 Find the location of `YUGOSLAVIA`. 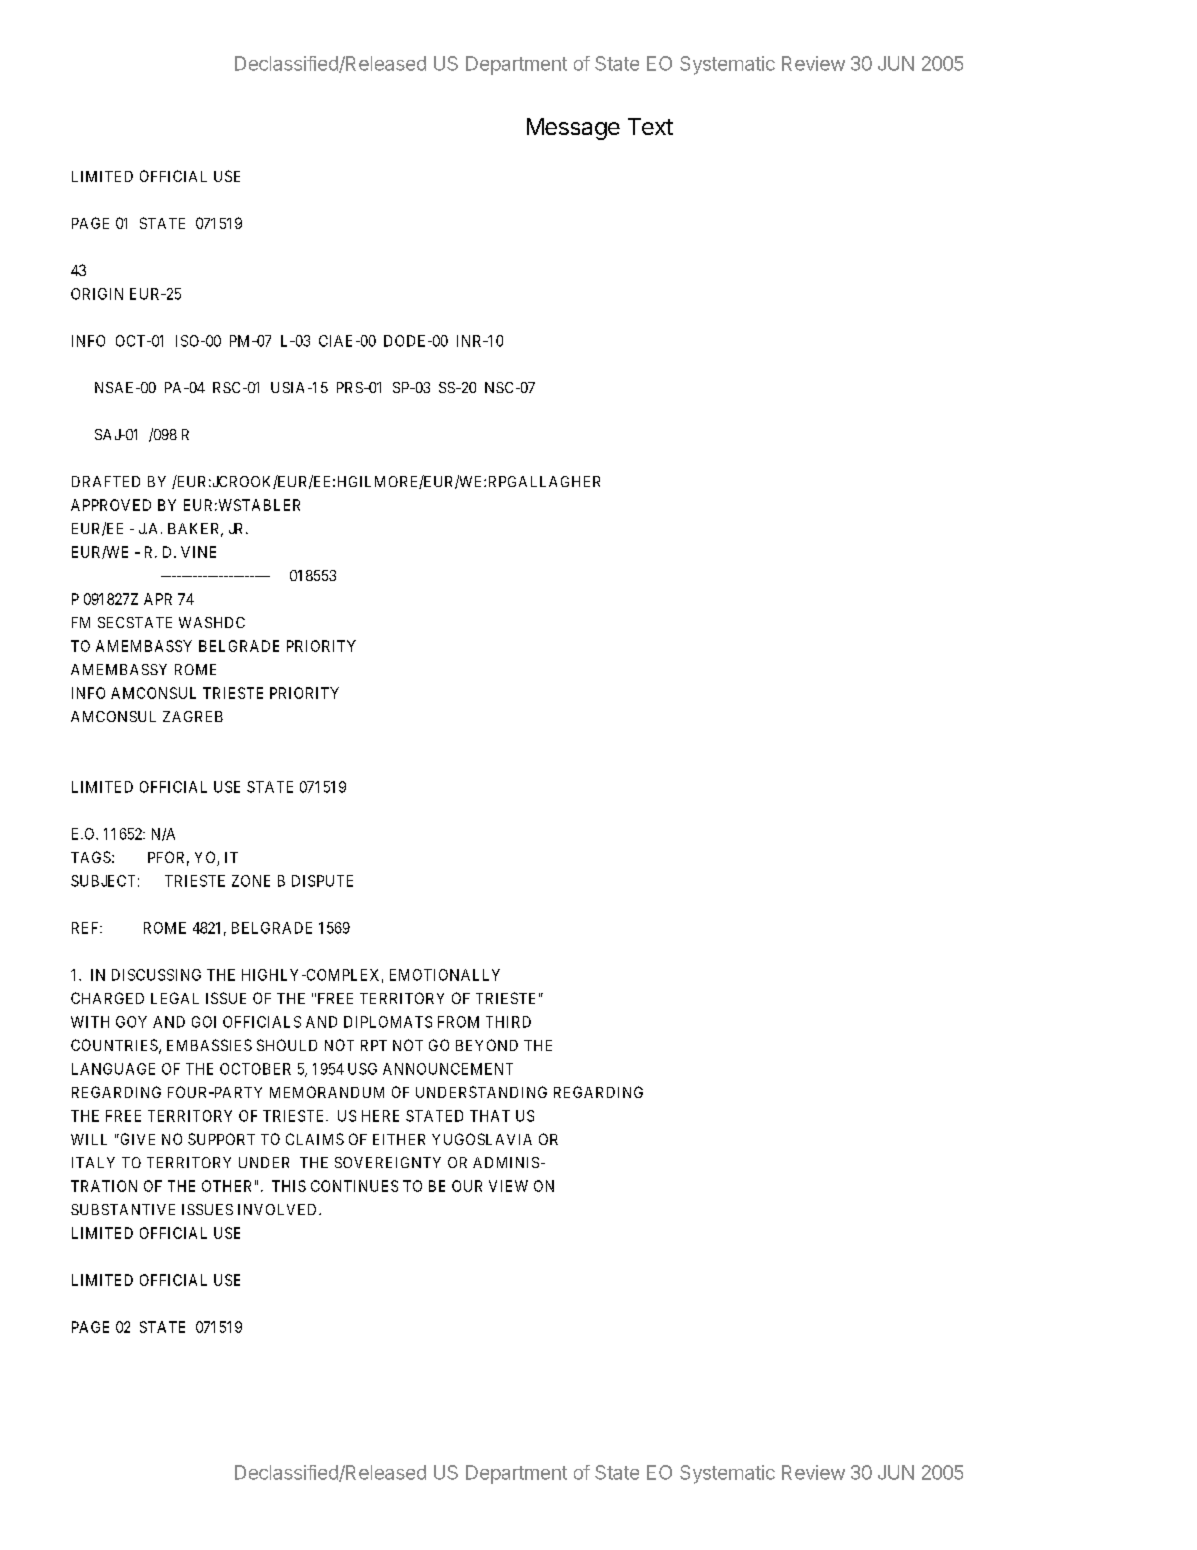

YUGOSLAVIA is located at coordinates (482, 1139).
